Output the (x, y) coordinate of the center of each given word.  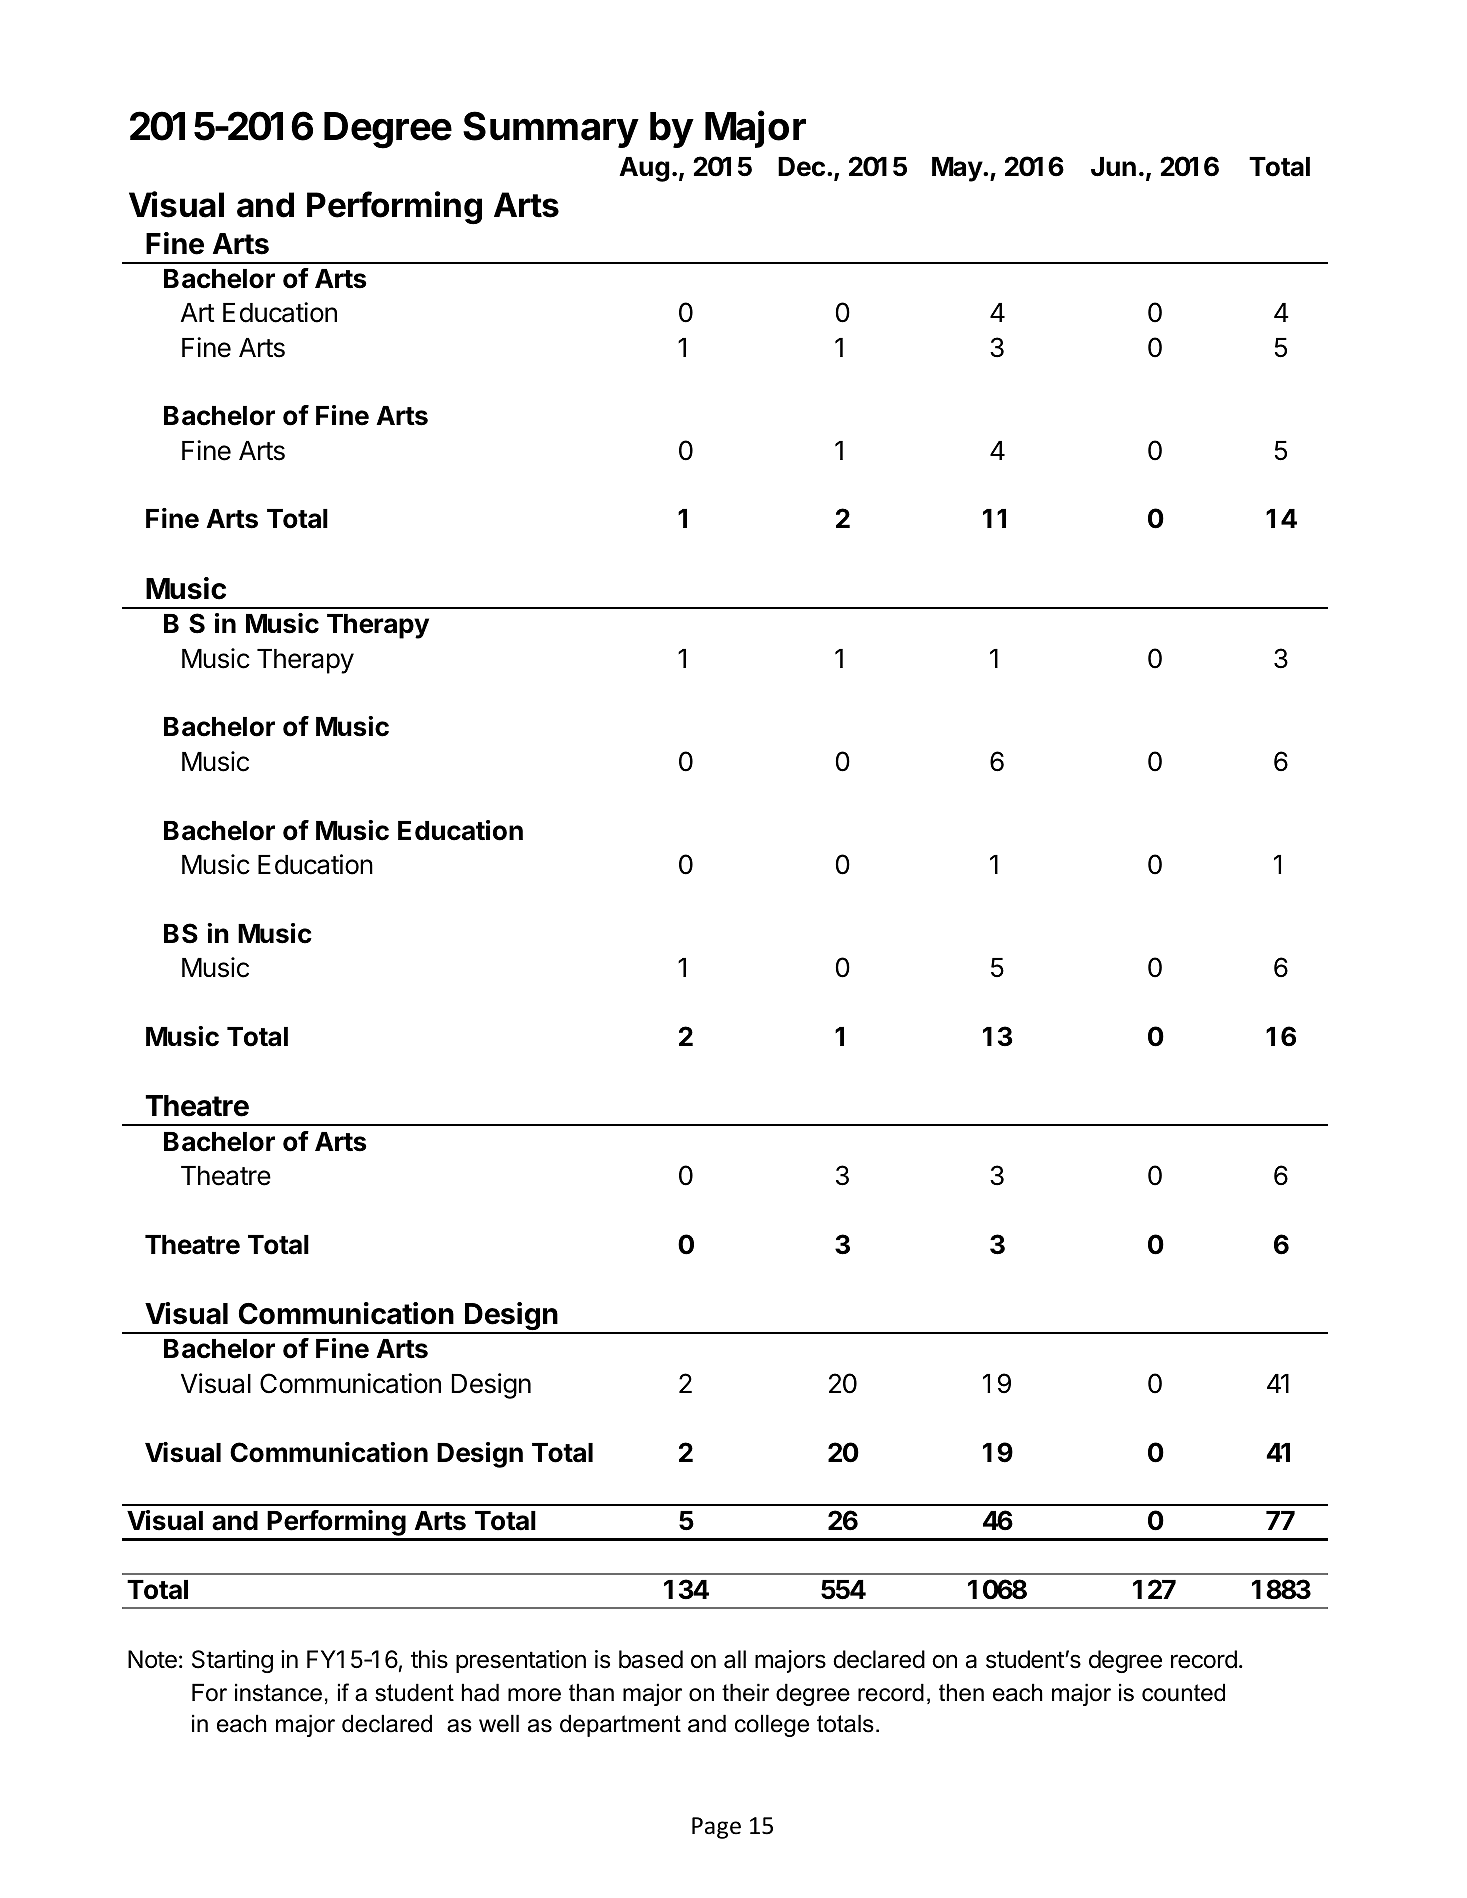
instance (278, 1692)
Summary (551, 129)
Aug (644, 169)
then (961, 1692)
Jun (1113, 167)
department (620, 1725)
